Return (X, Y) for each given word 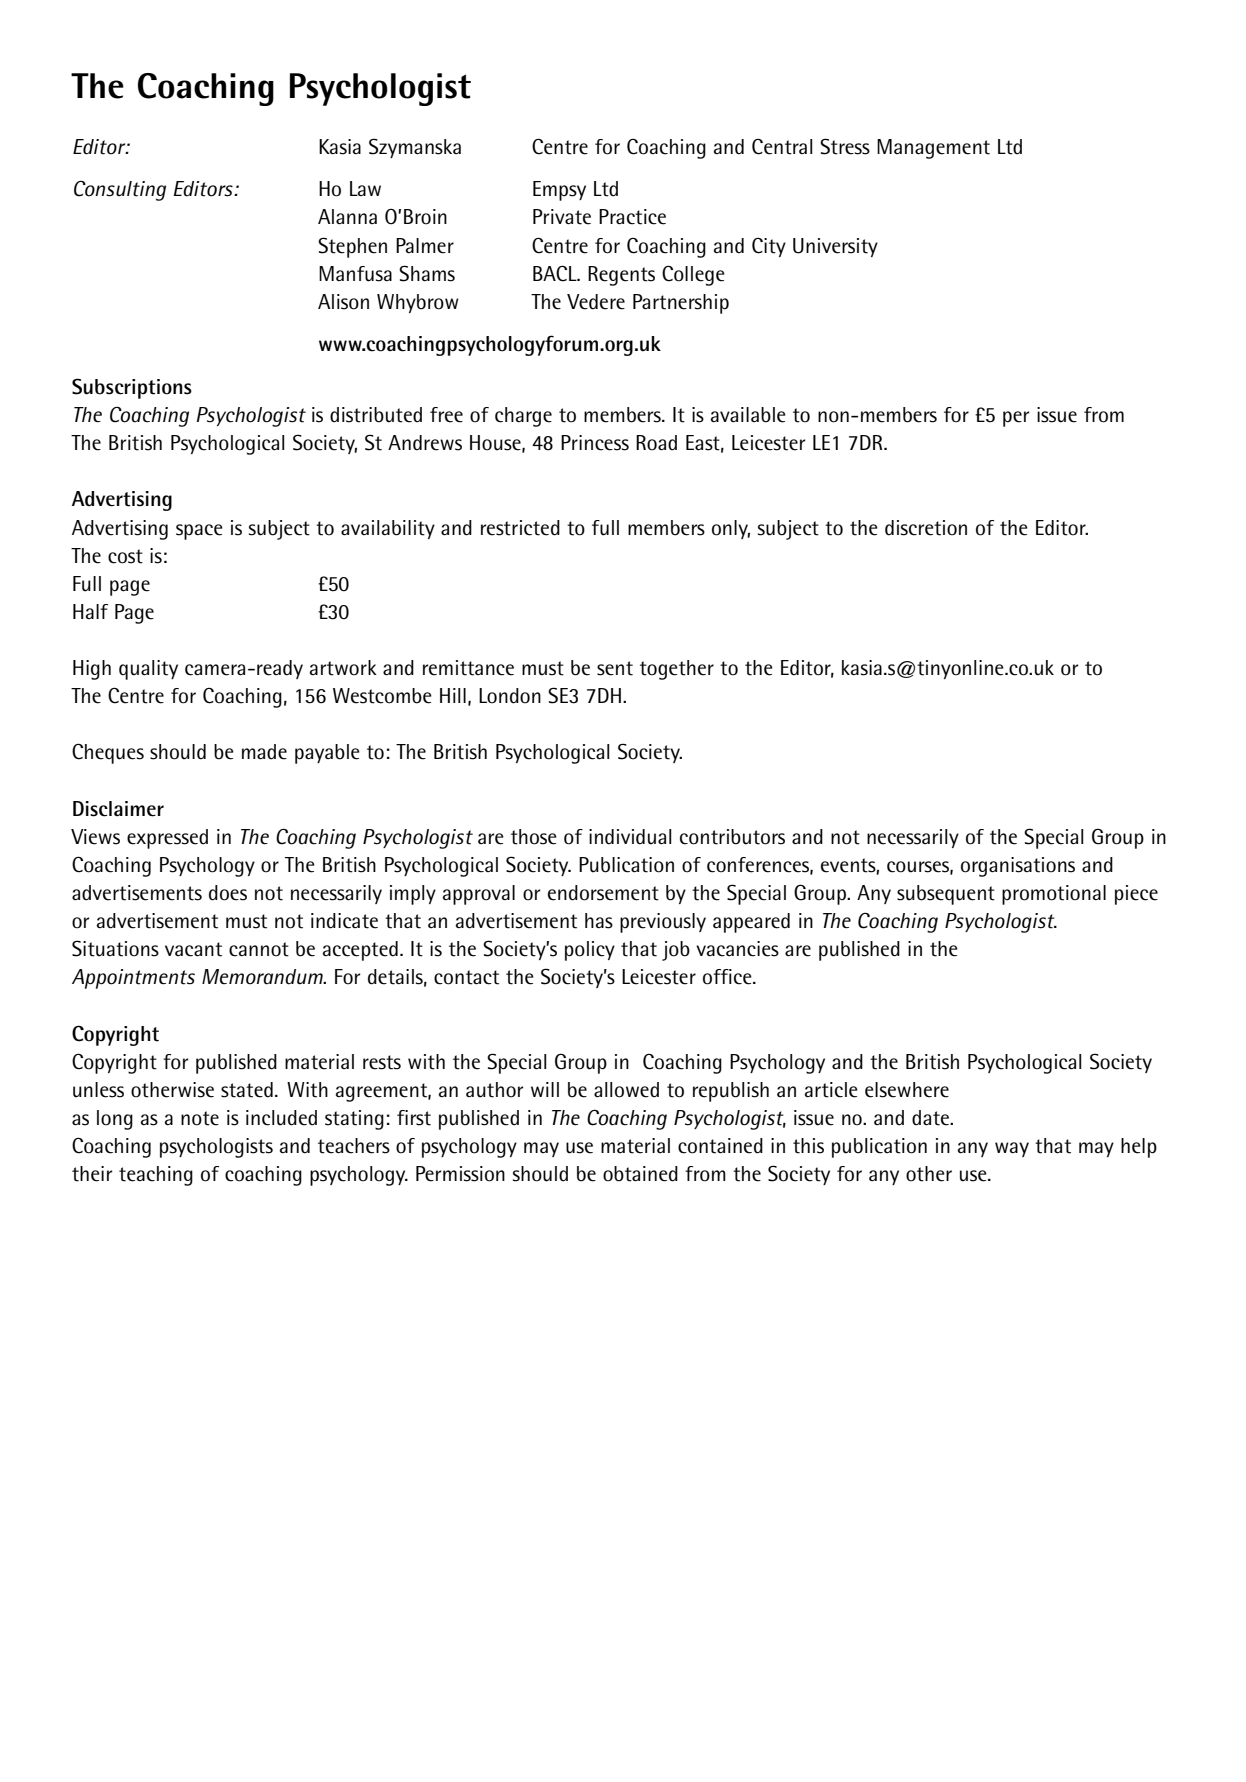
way (1012, 1149)
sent (615, 668)
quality (148, 670)
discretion (926, 528)
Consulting (120, 191)
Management (933, 149)
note (200, 1118)
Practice (632, 217)
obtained (640, 1174)
